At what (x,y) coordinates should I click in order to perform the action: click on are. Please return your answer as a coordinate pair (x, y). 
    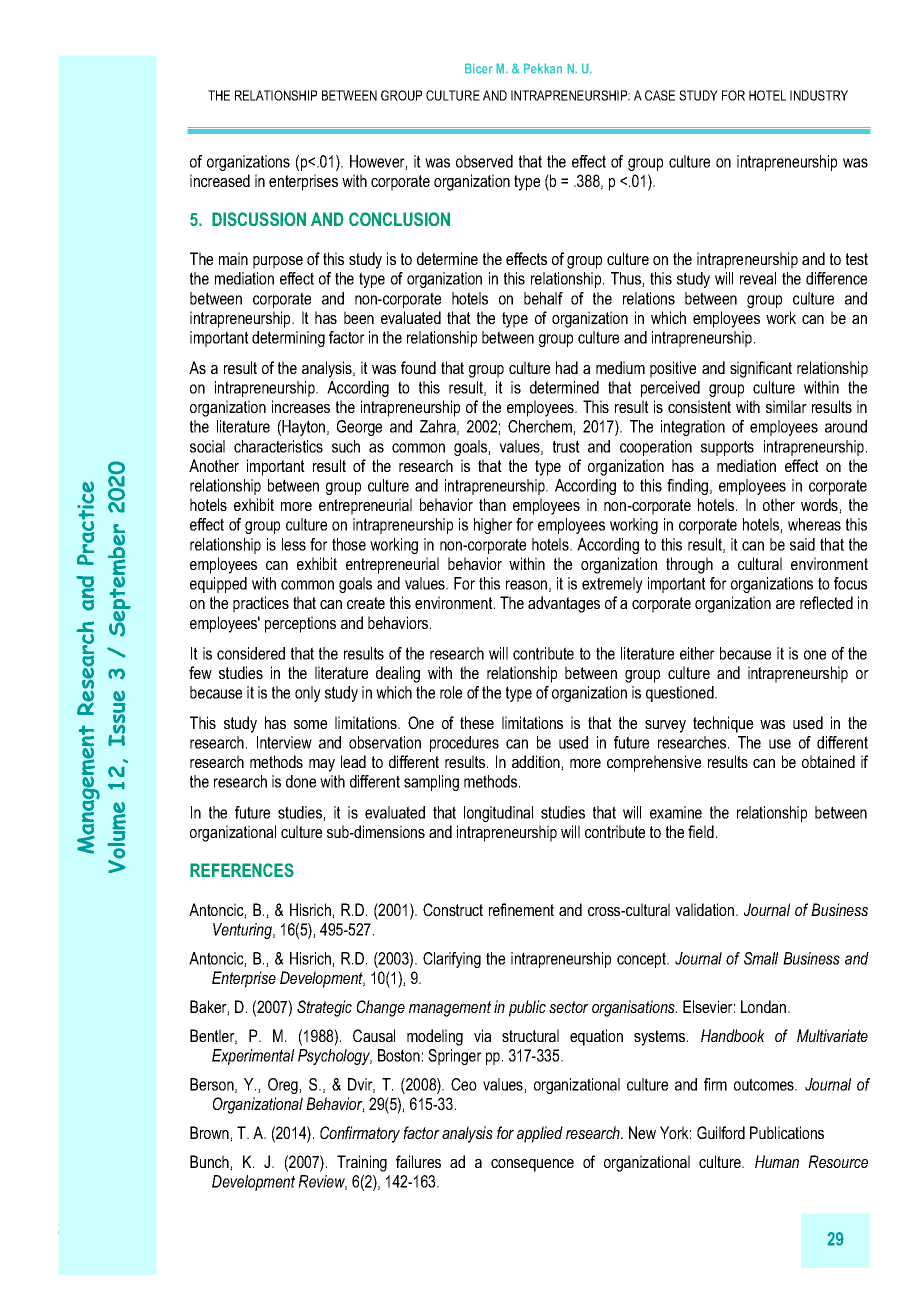
    Looking at the image, I should click on (785, 604).
